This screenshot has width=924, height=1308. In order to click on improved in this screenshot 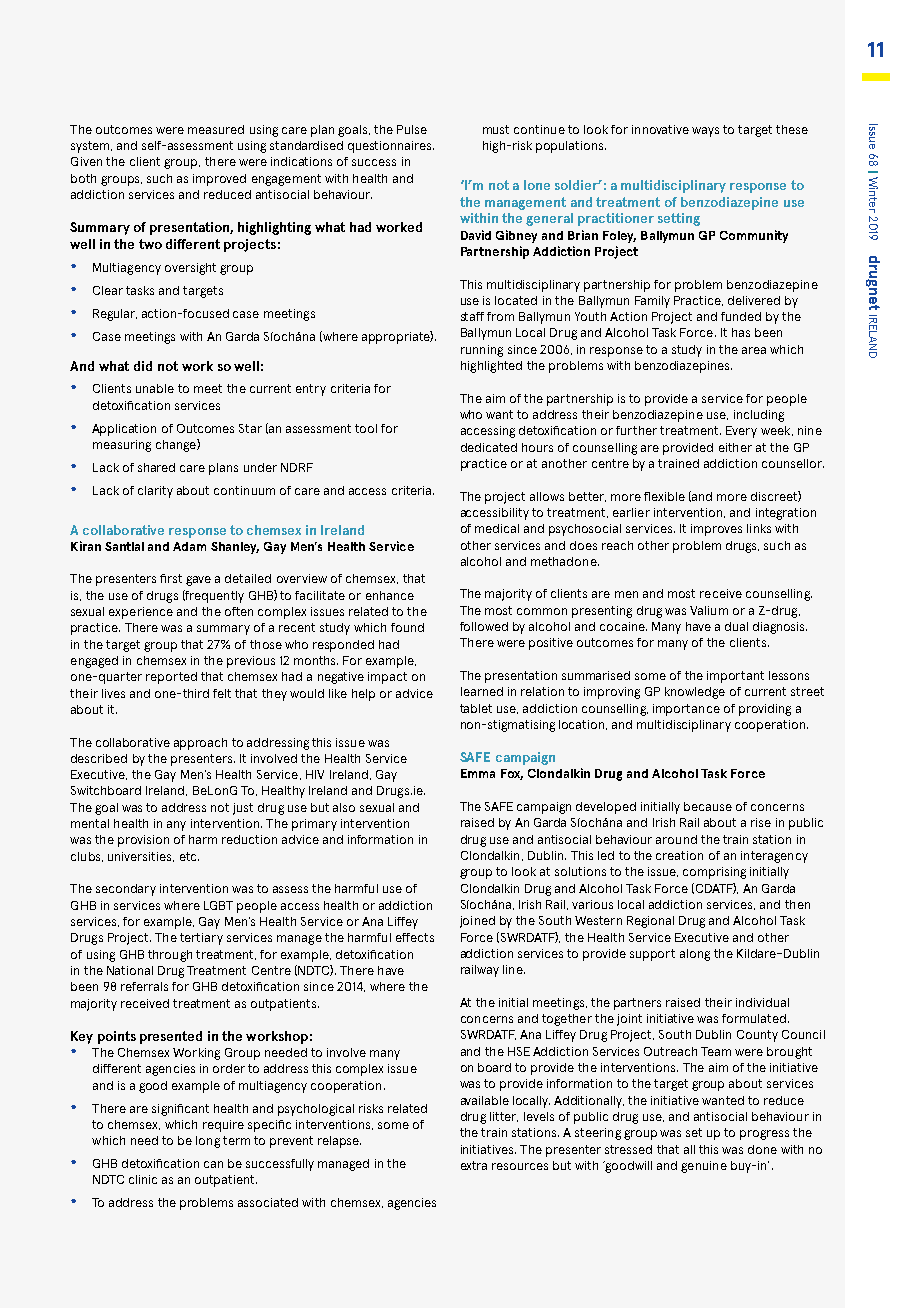, I will do `click(219, 180)`.
